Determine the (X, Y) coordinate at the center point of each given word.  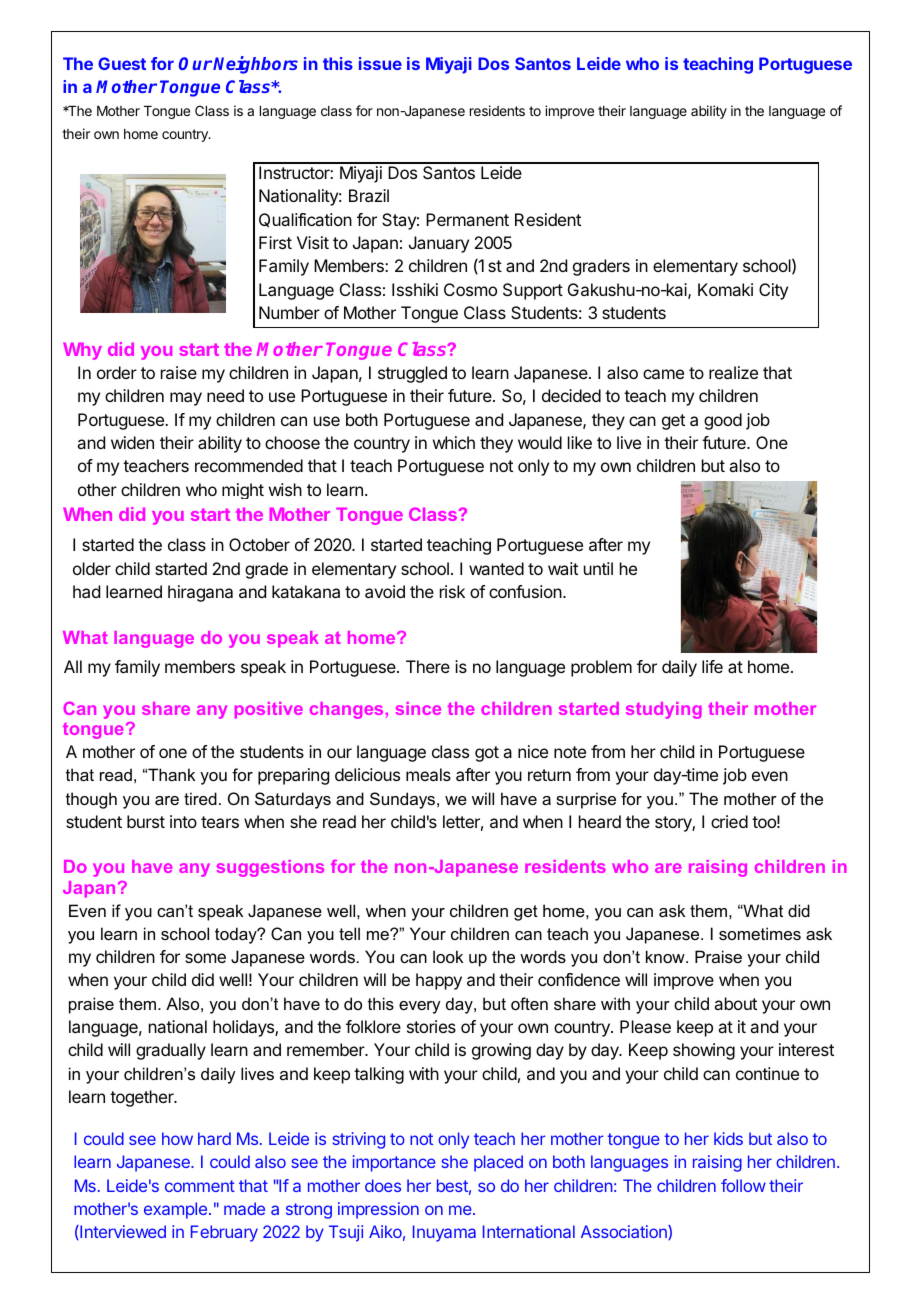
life (712, 666)
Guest (122, 63)
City (773, 291)
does (383, 1185)
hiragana (200, 593)
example (175, 1210)
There (428, 666)
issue (380, 63)
